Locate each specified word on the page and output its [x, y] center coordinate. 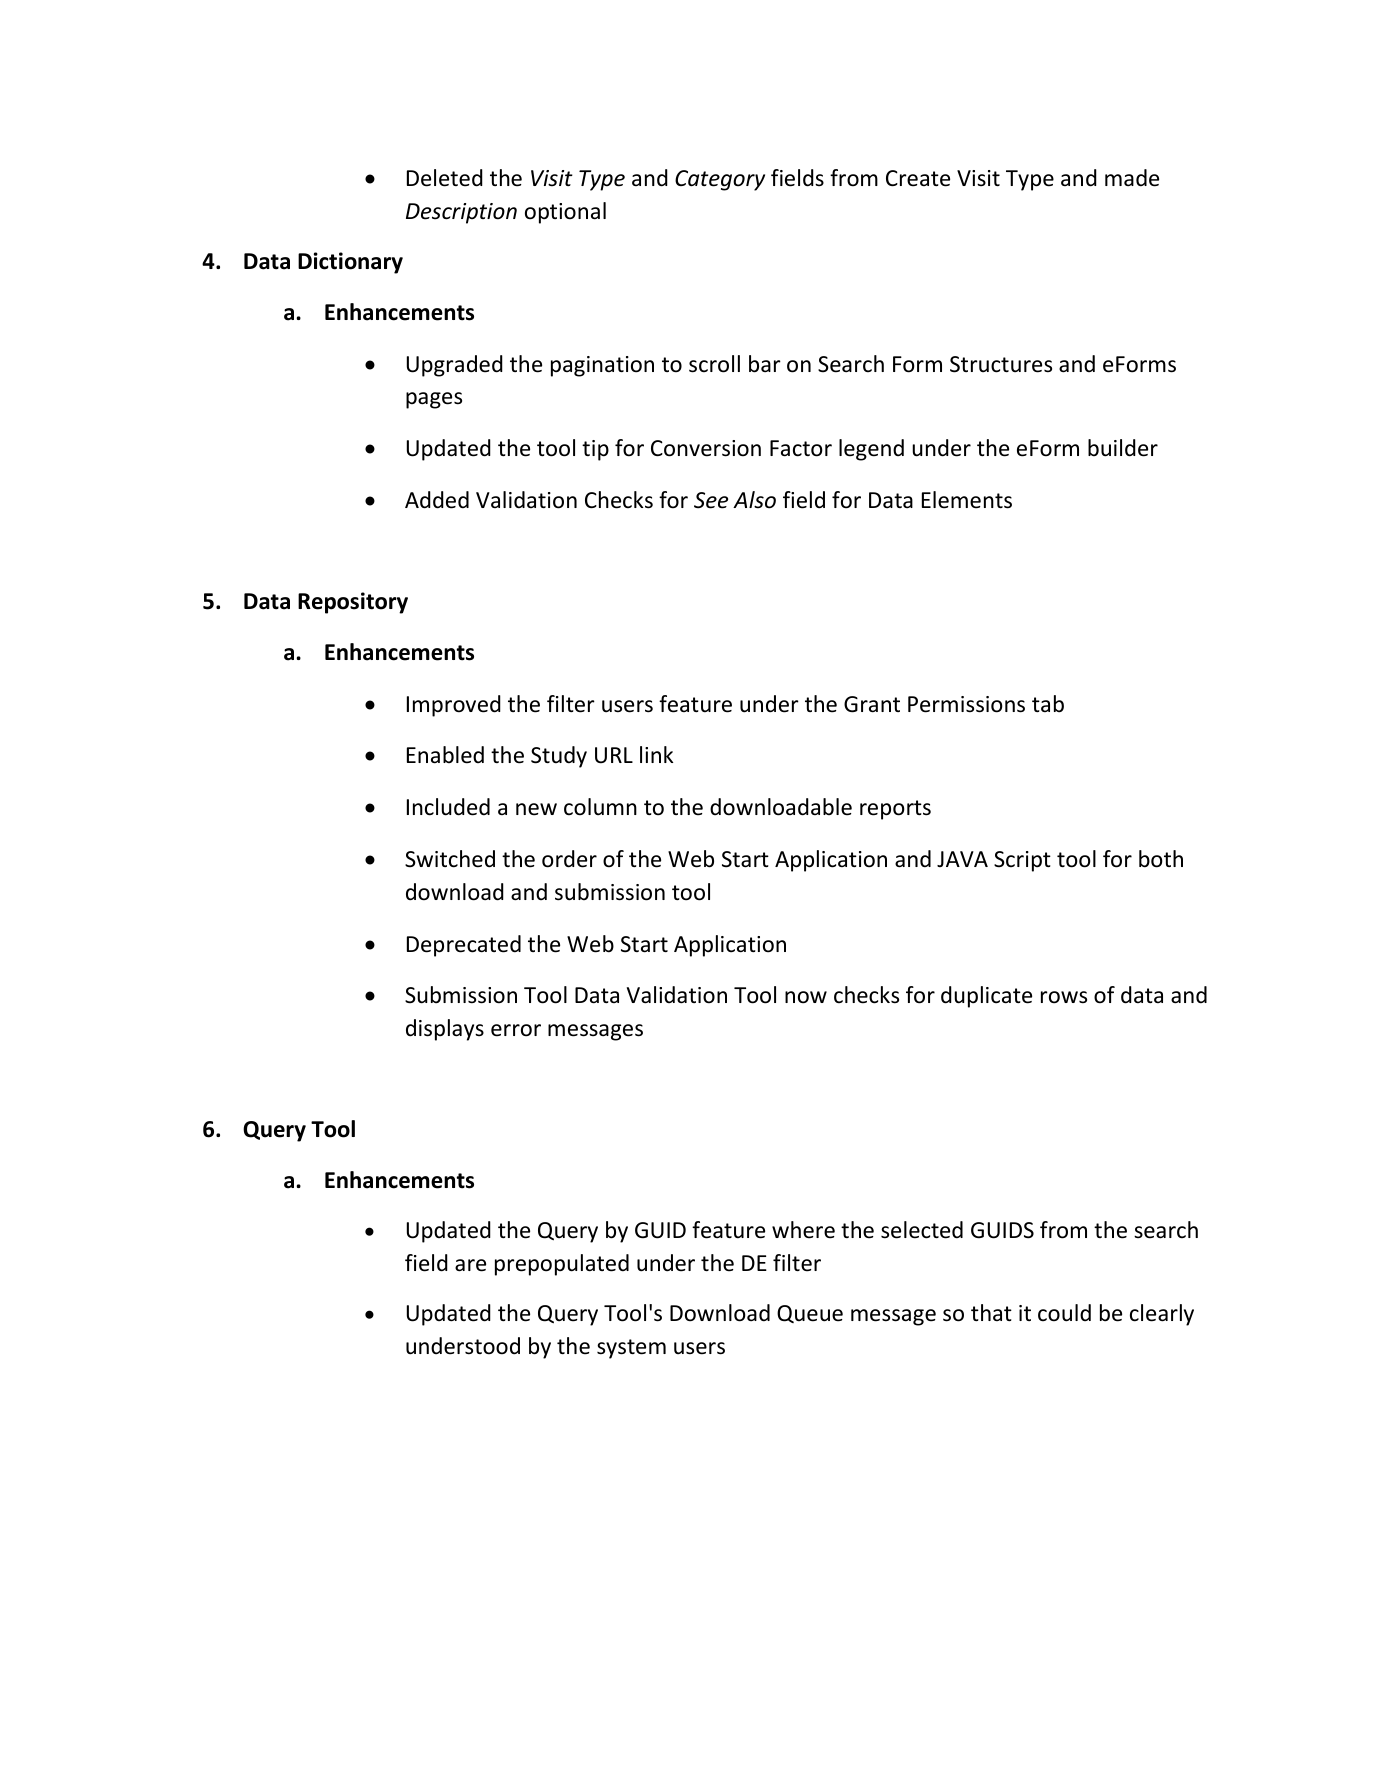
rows [1064, 997]
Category [720, 180]
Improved [454, 706]
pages [434, 400]
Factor [801, 448]
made [1132, 178]
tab [1048, 704]
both [1161, 859]
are [470, 1265]
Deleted [445, 178]
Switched [450, 859]
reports [895, 810]
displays [445, 1030]
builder [1123, 448]
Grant [872, 704]
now [806, 997]
